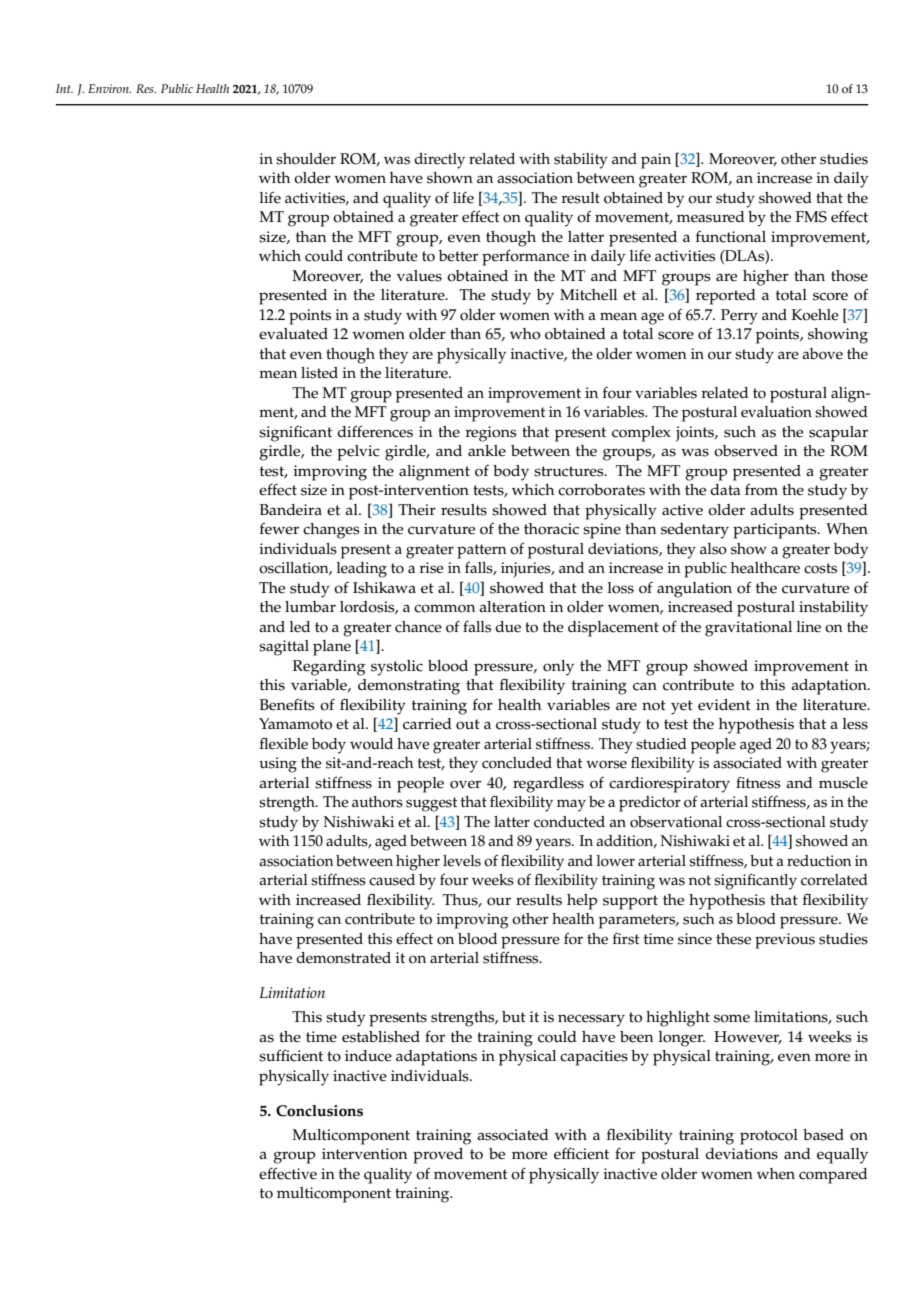  Describe the element at coordinates (656, 161) in the screenshot. I see `pain` at that location.
